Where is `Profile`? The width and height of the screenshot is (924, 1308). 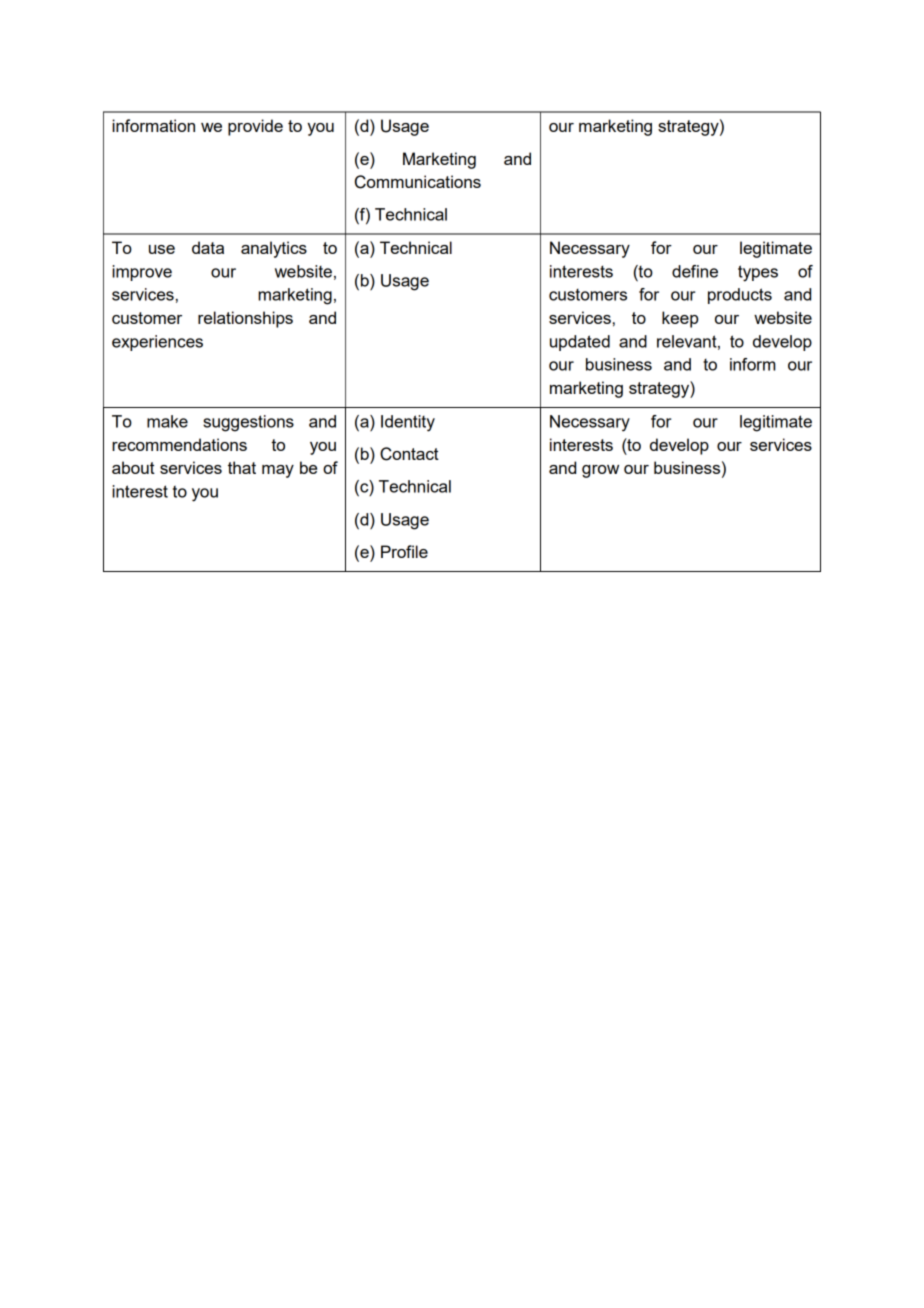 Profile is located at coordinates (404, 551).
